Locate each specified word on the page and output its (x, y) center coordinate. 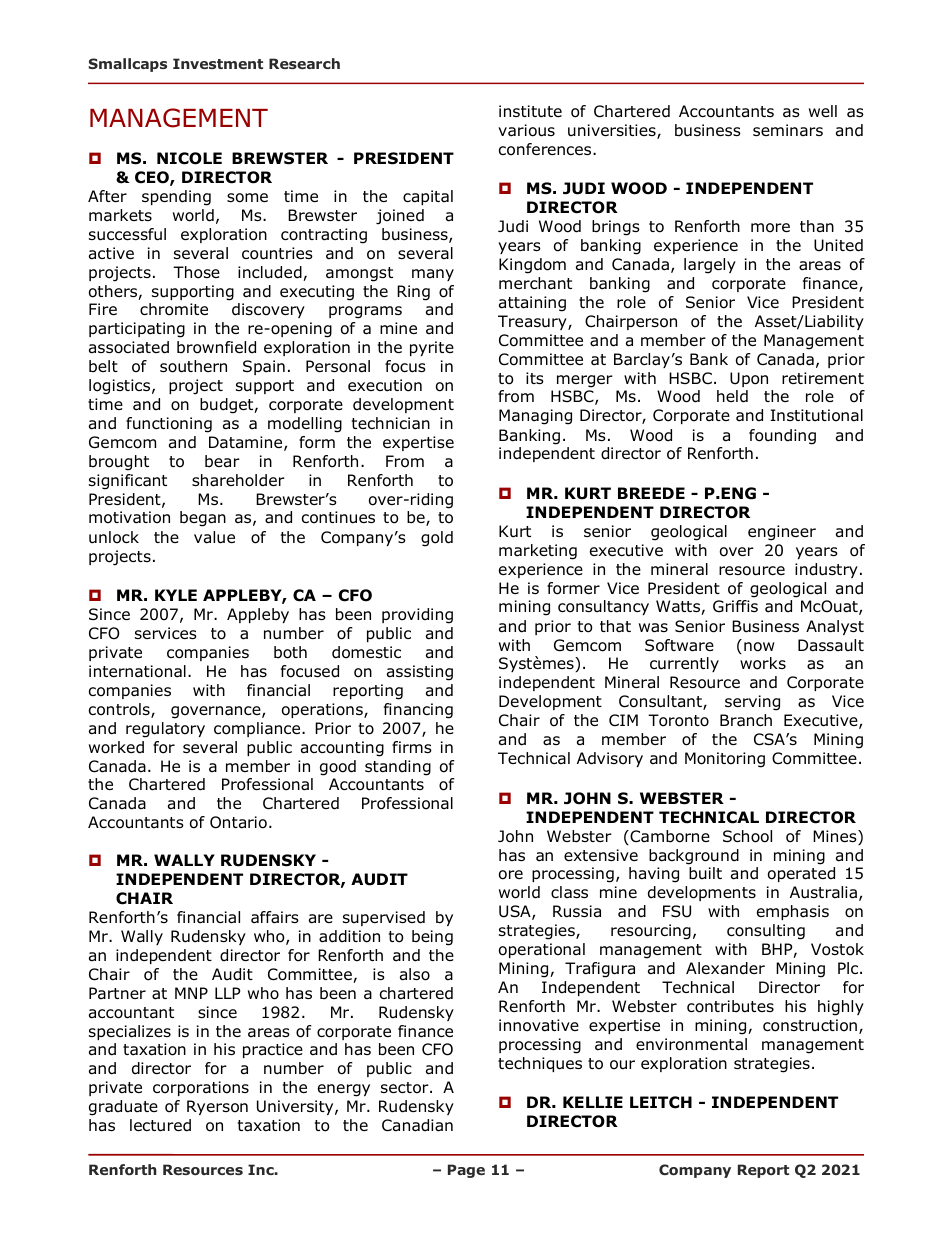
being (432, 938)
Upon (749, 379)
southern (193, 366)
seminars (788, 130)
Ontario (238, 822)
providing (417, 616)
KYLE (176, 595)
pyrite (432, 348)
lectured (160, 1125)
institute (530, 111)
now (759, 647)
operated (801, 874)
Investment (218, 63)
